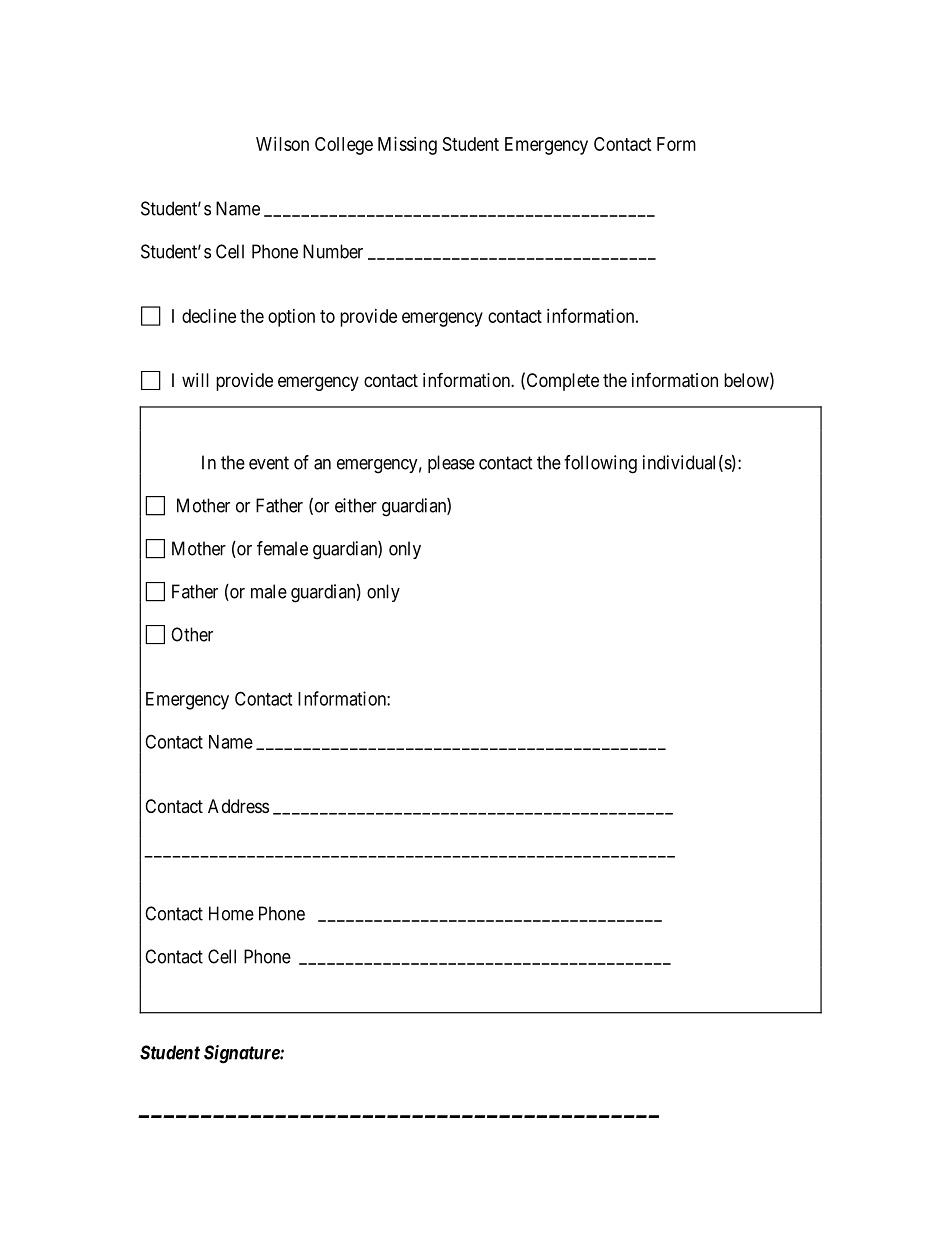  Describe the element at coordinates (356, 505) in the page. I see `either` at that location.
